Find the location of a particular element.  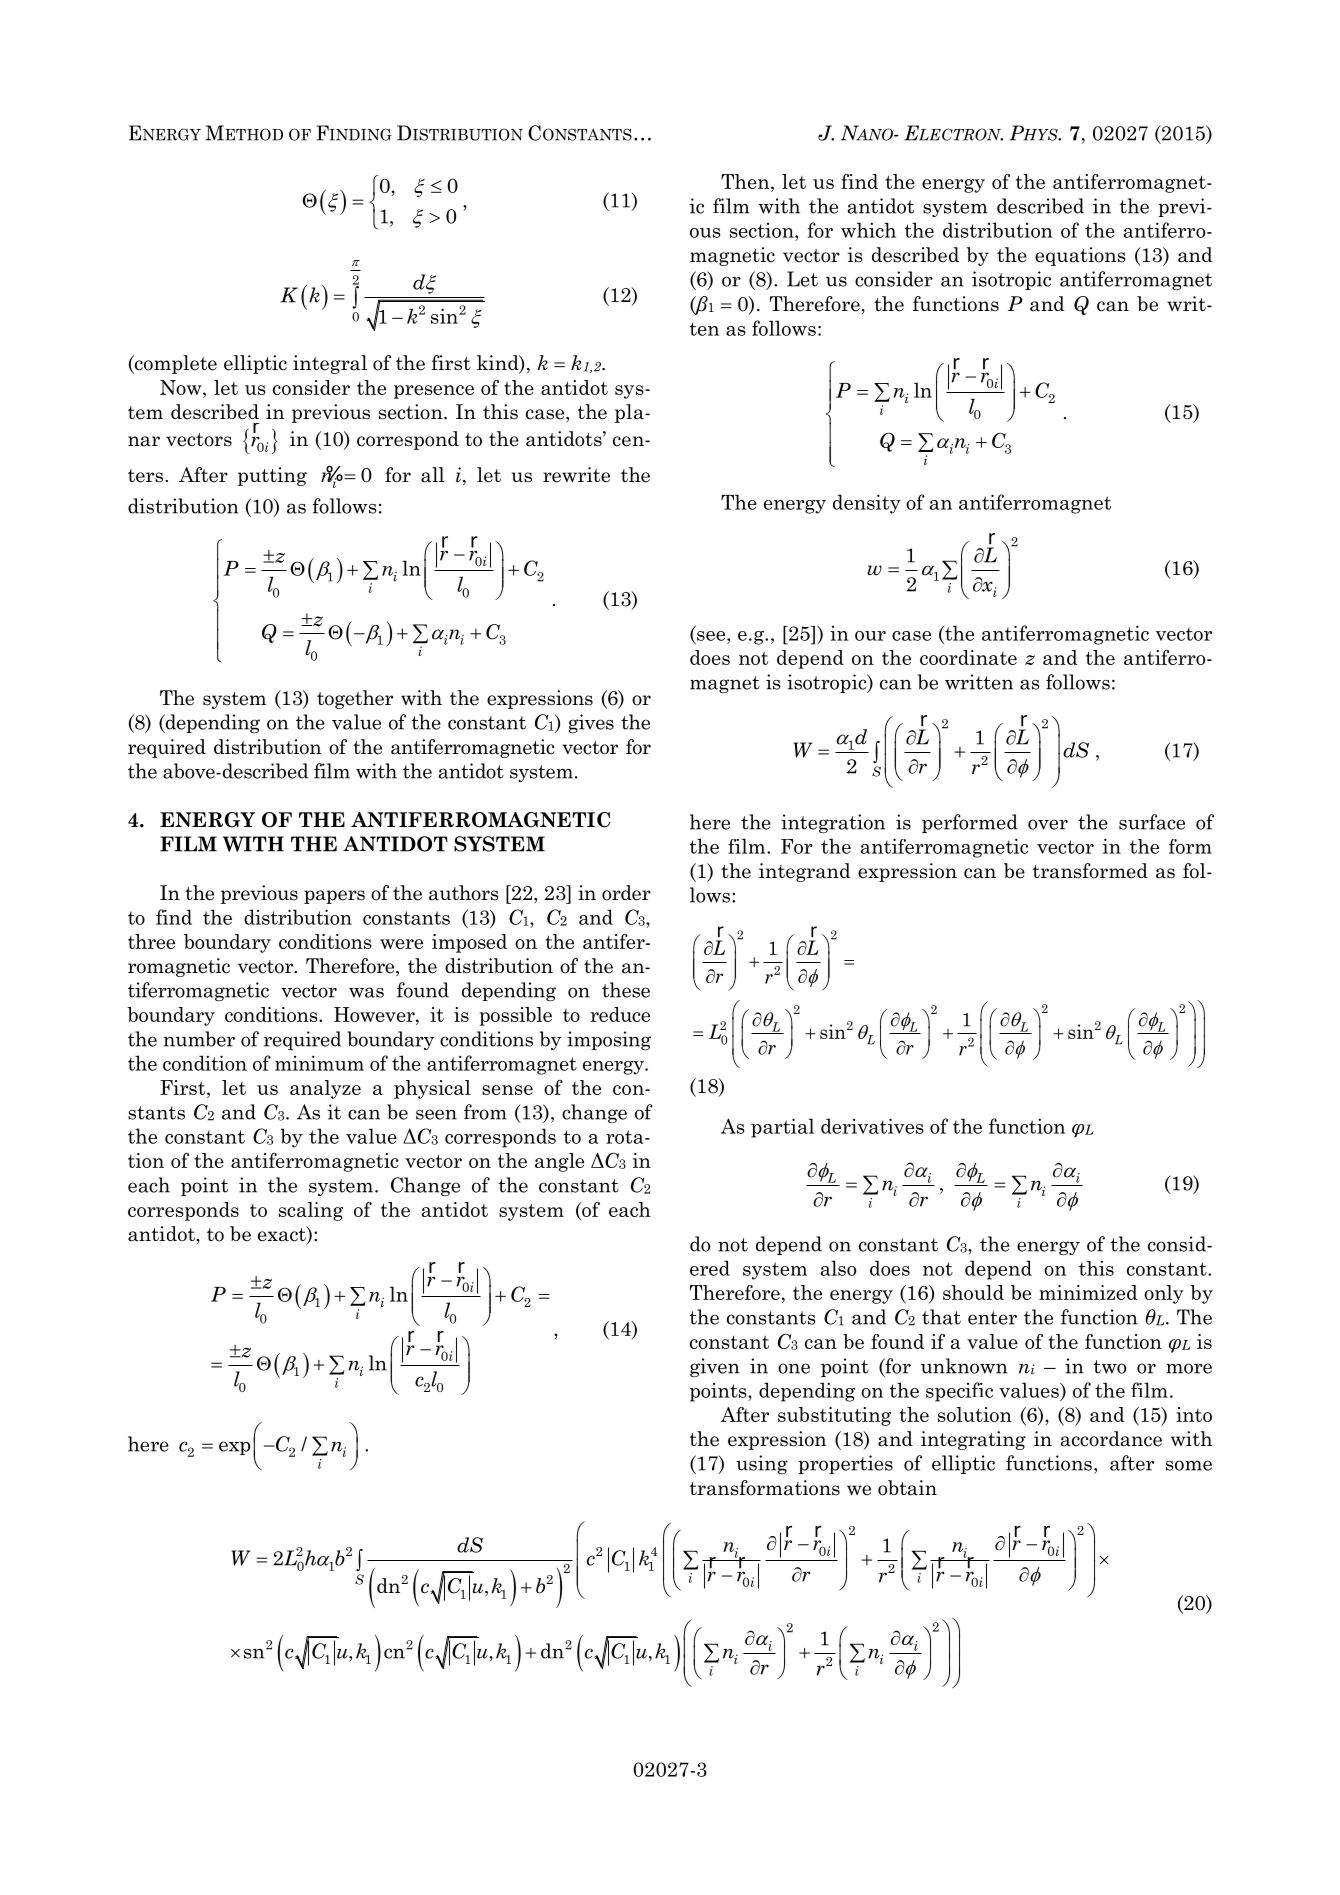

Then is located at coordinates (746, 183).
